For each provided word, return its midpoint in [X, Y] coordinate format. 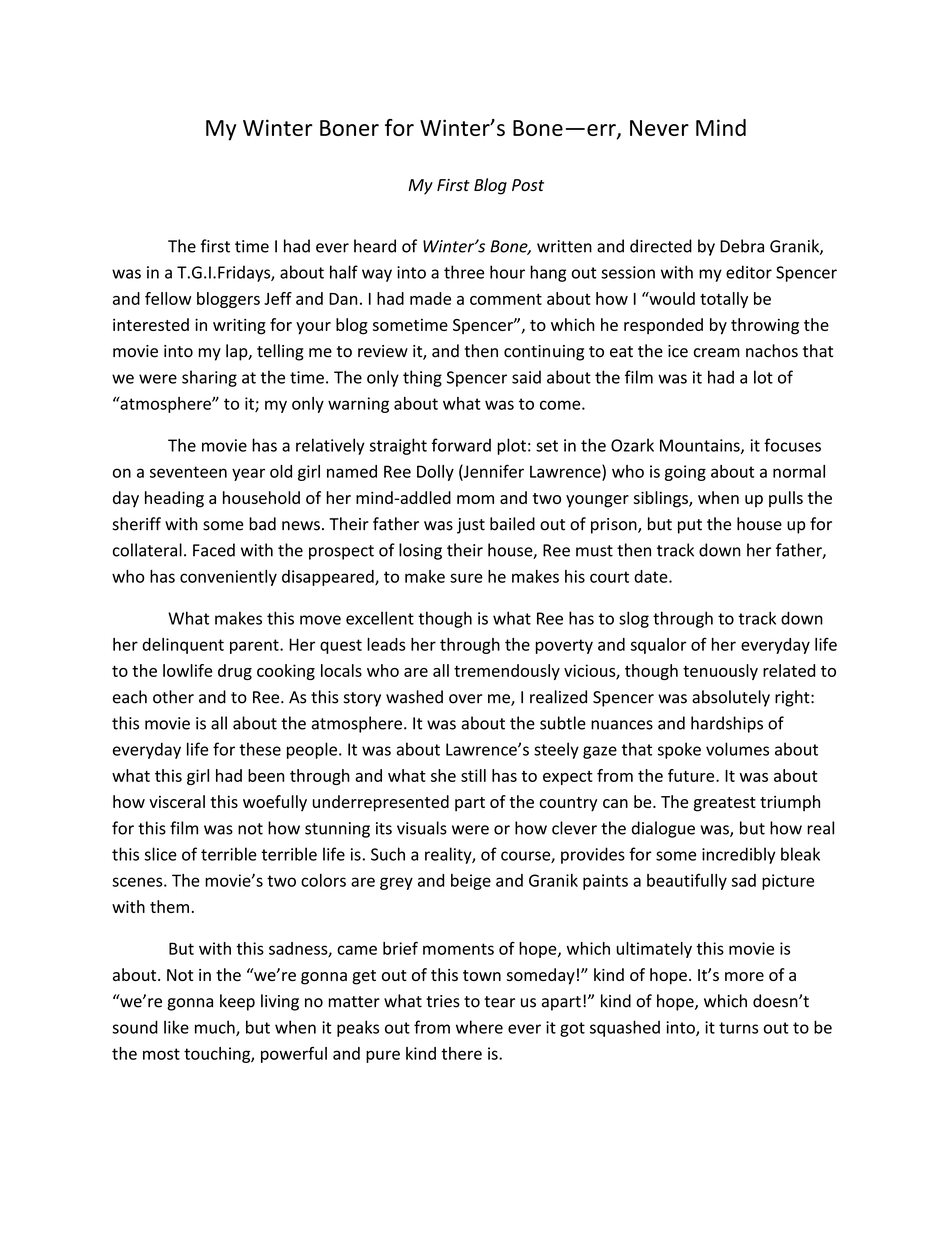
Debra [742, 246]
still [473, 775]
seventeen [188, 472]
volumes [737, 749]
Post [528, 185]
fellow [168, 298]
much [216, 1028]
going [685, 473]
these [260, 749]
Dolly [435, 473]
